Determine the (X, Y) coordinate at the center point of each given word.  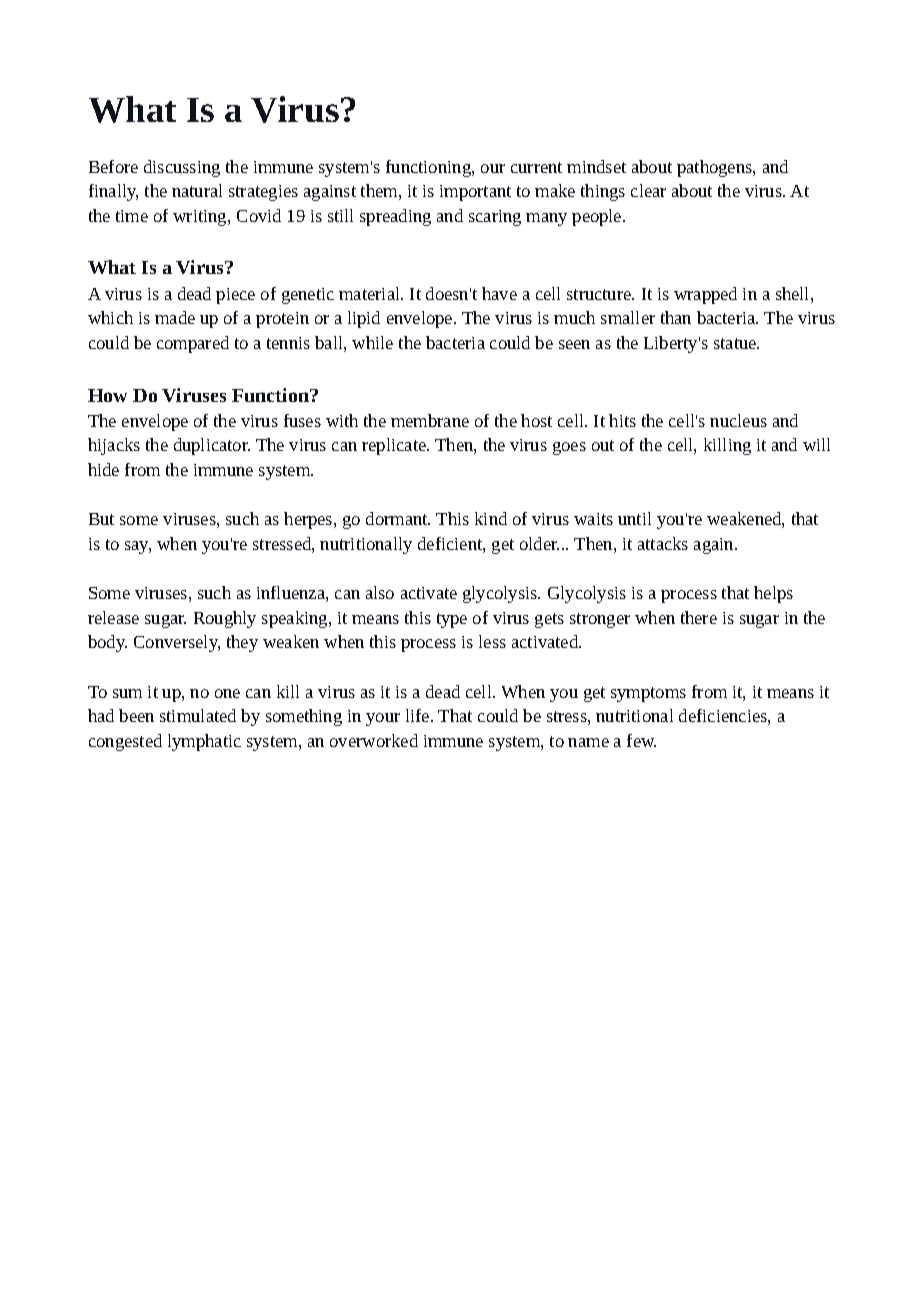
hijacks (114, 446)
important (475, 193)
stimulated (198, 715)
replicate (395, 446)
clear (648, 190)
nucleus (738, 420)
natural (197, 190)
